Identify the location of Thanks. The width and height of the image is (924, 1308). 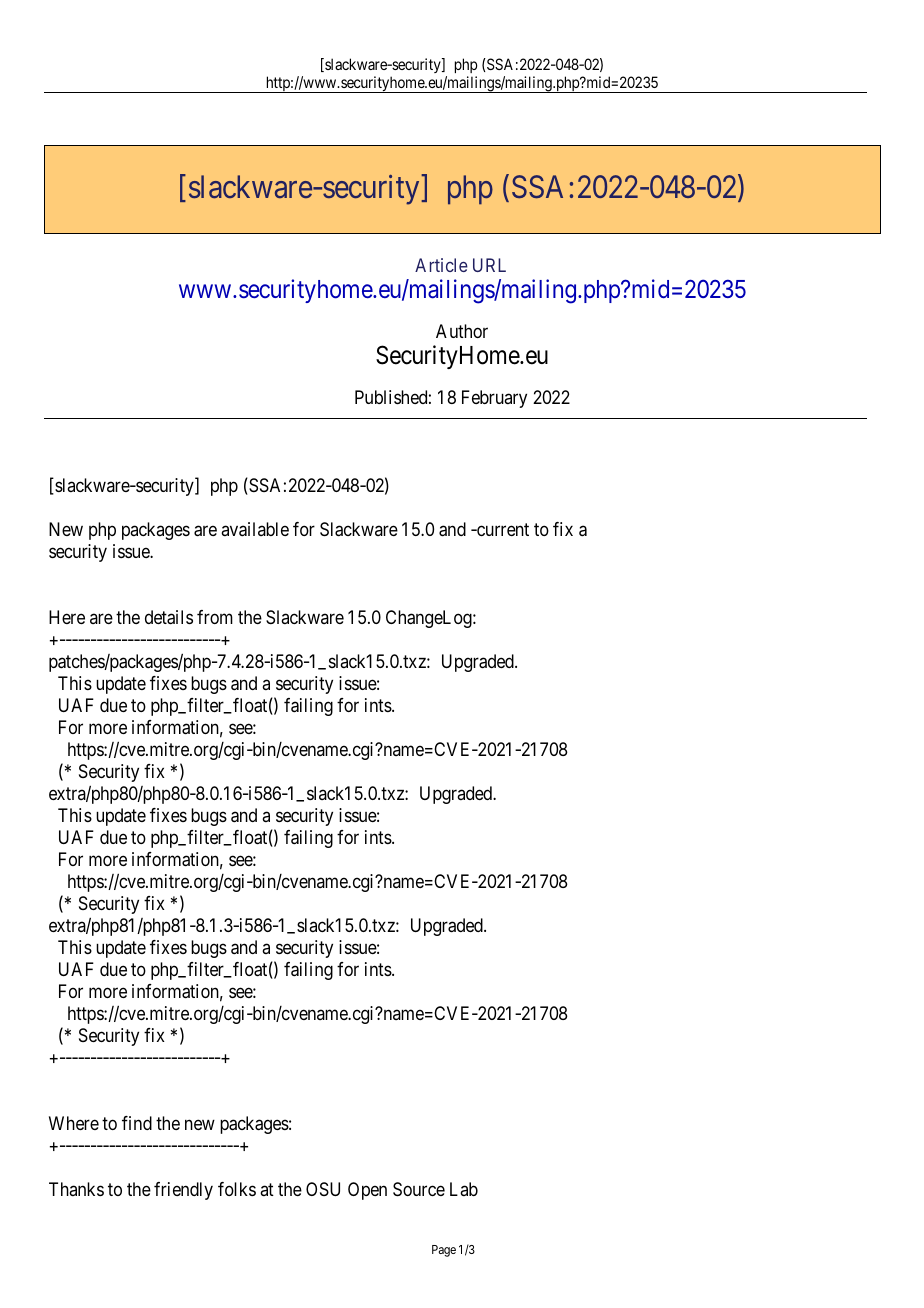
(76, 1189).
